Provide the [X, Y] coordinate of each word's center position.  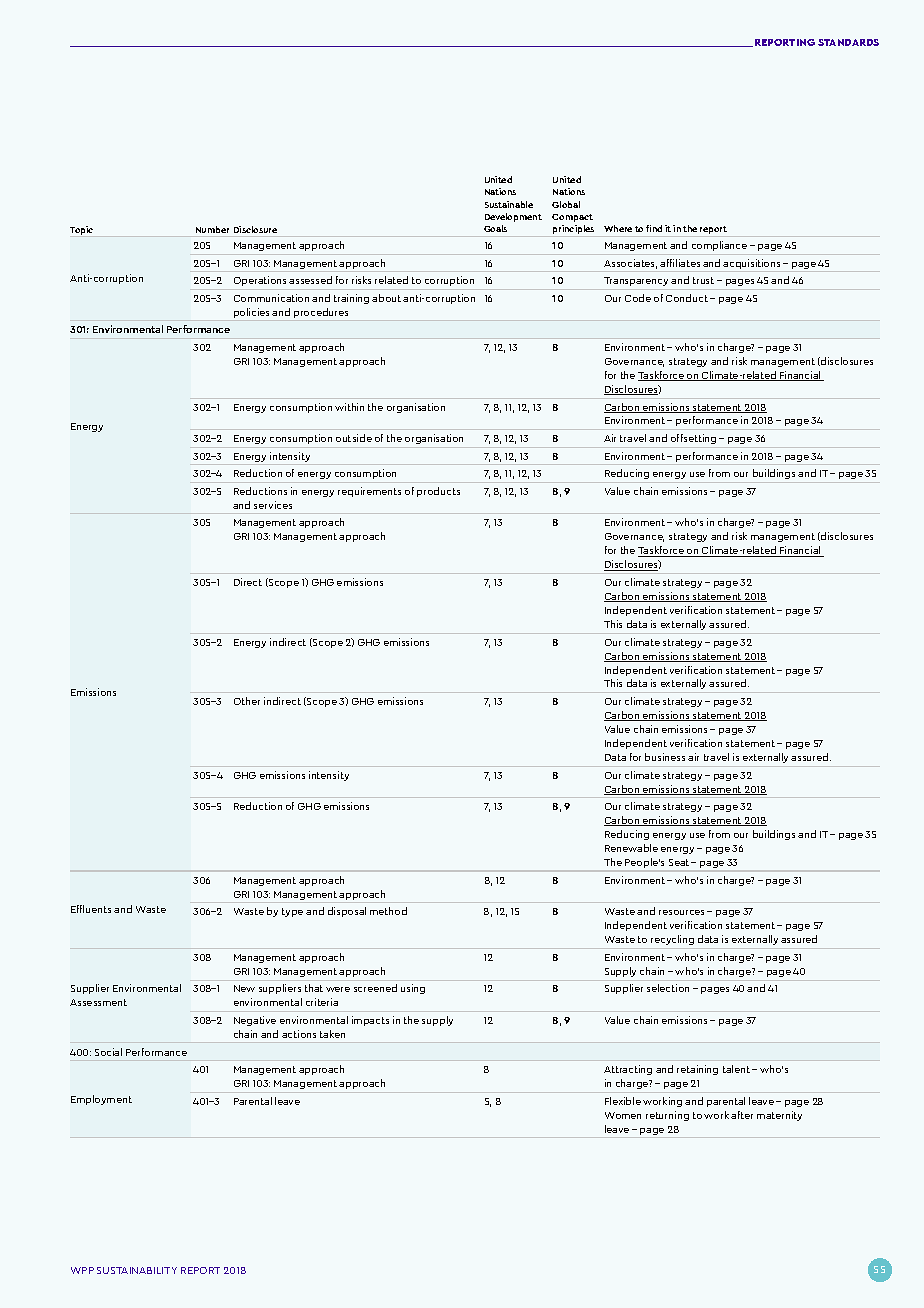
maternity [779, 1116]
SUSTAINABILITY [137, 1270]
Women [623, 1115]
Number [212, 229]
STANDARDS [848, 42]
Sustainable [509, 204]
